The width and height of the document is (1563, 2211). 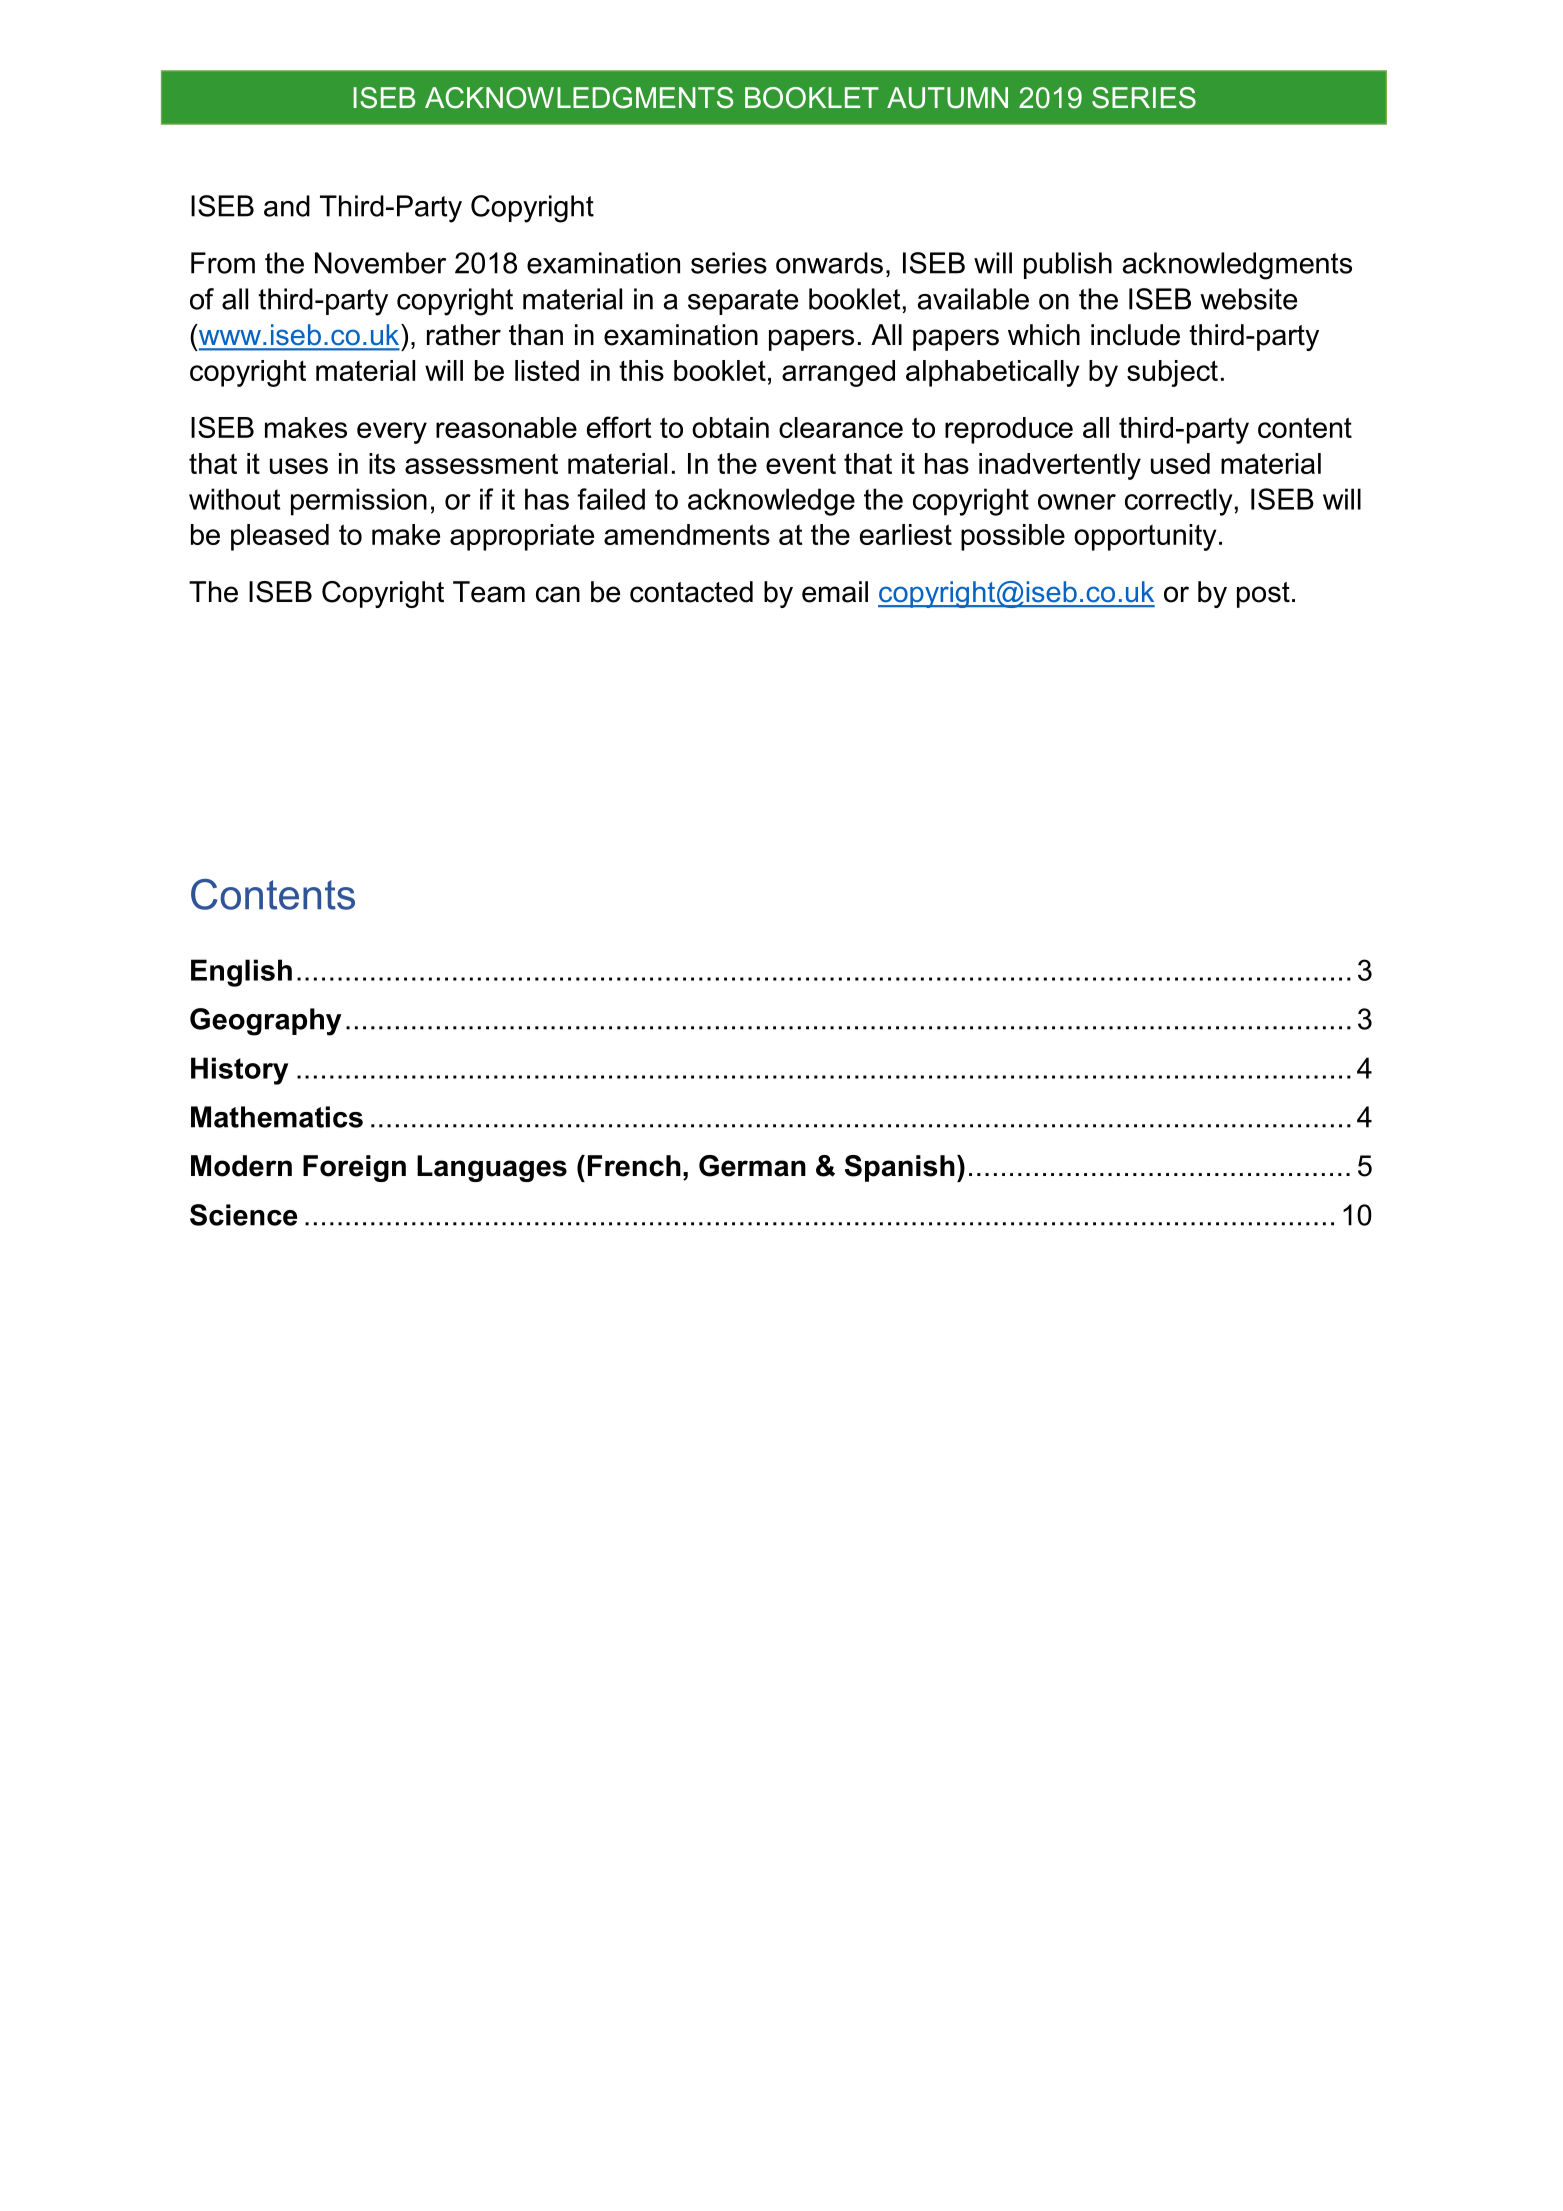 What do you see at coordinates (354, 1168) in the document?
I see `Foreign` at bounding box center [354, 1168].
